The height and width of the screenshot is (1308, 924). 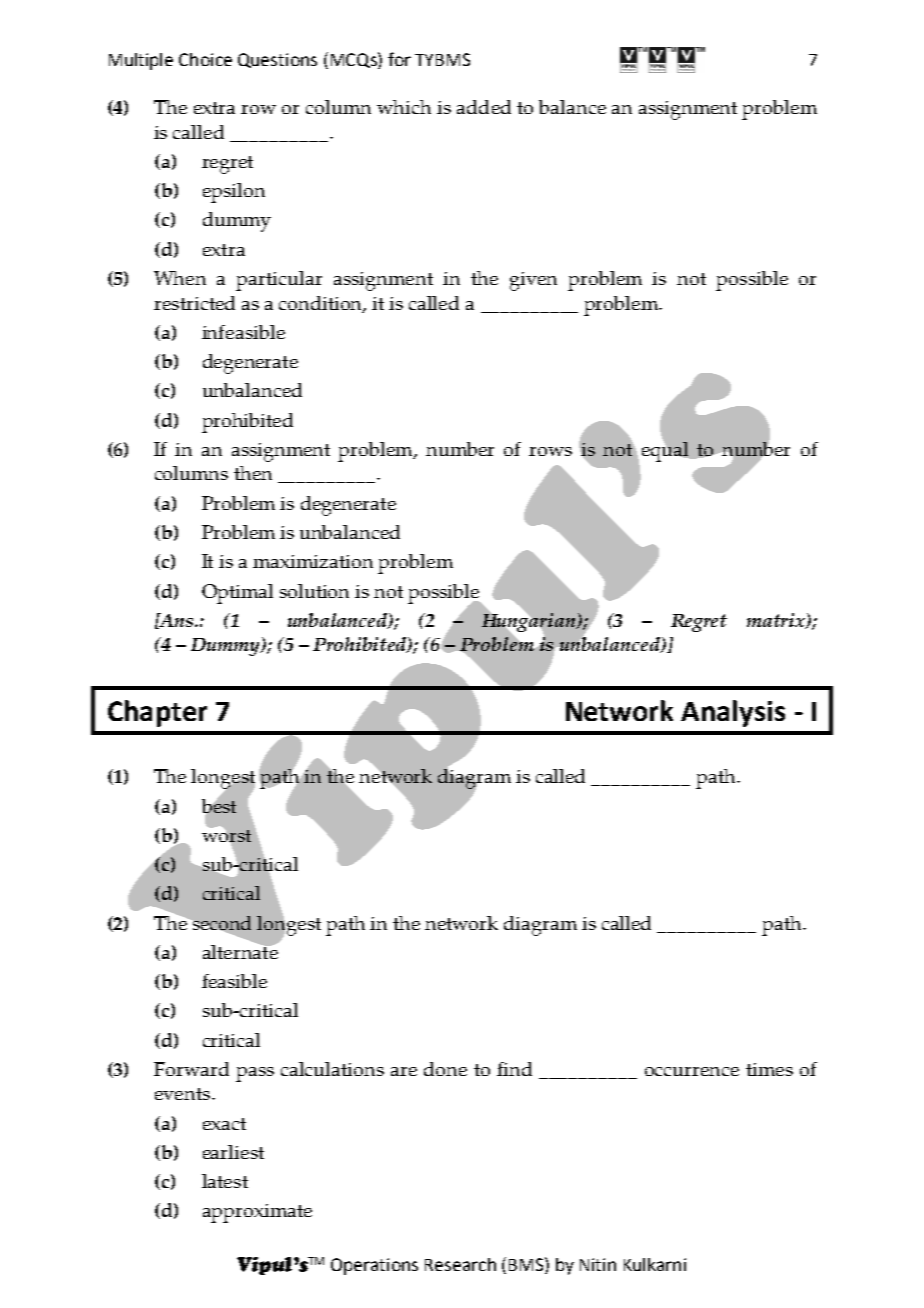 I want to click on Analysis, so click(x=733, y=713).
